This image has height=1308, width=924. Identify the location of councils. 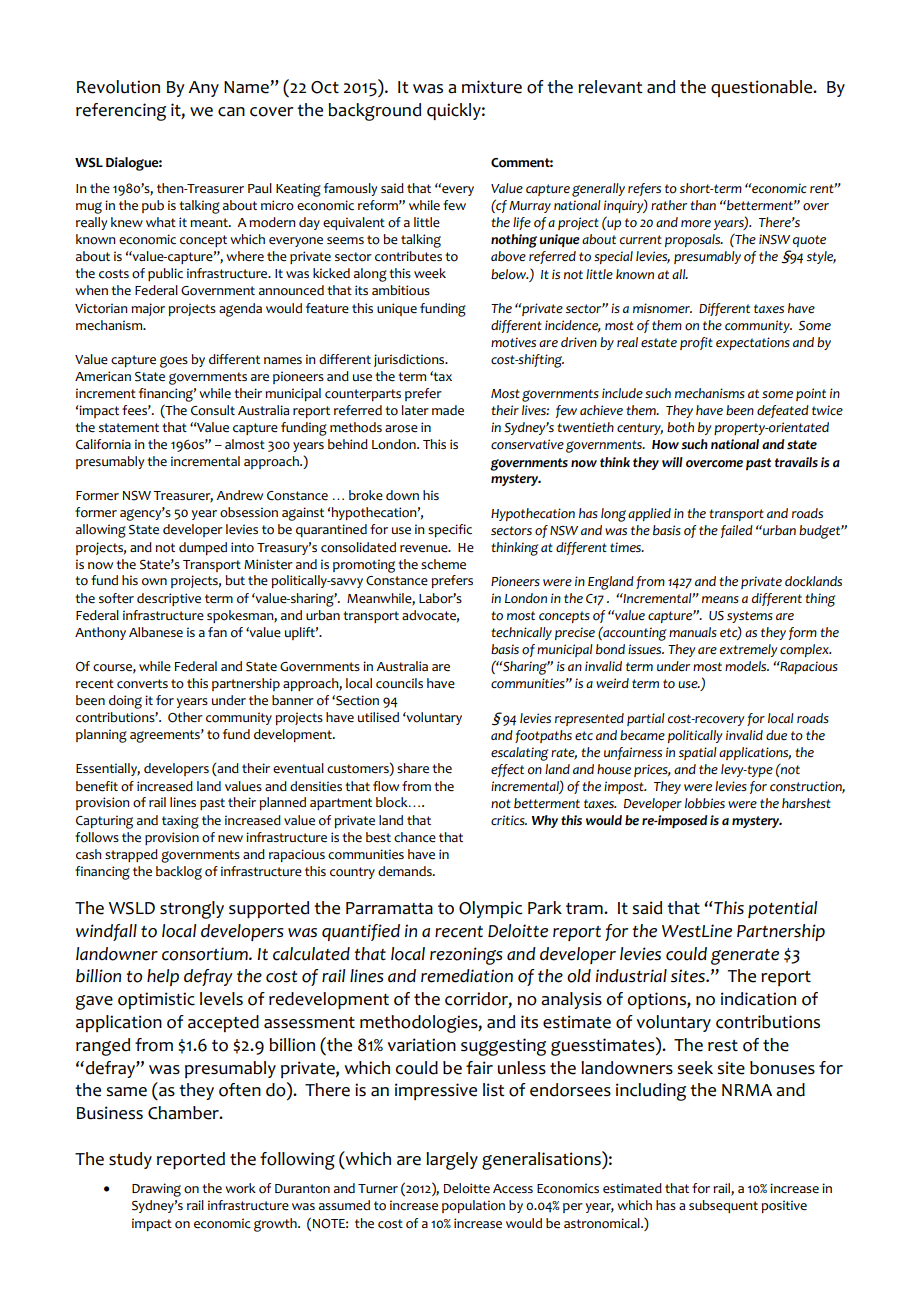
(399, 683).
